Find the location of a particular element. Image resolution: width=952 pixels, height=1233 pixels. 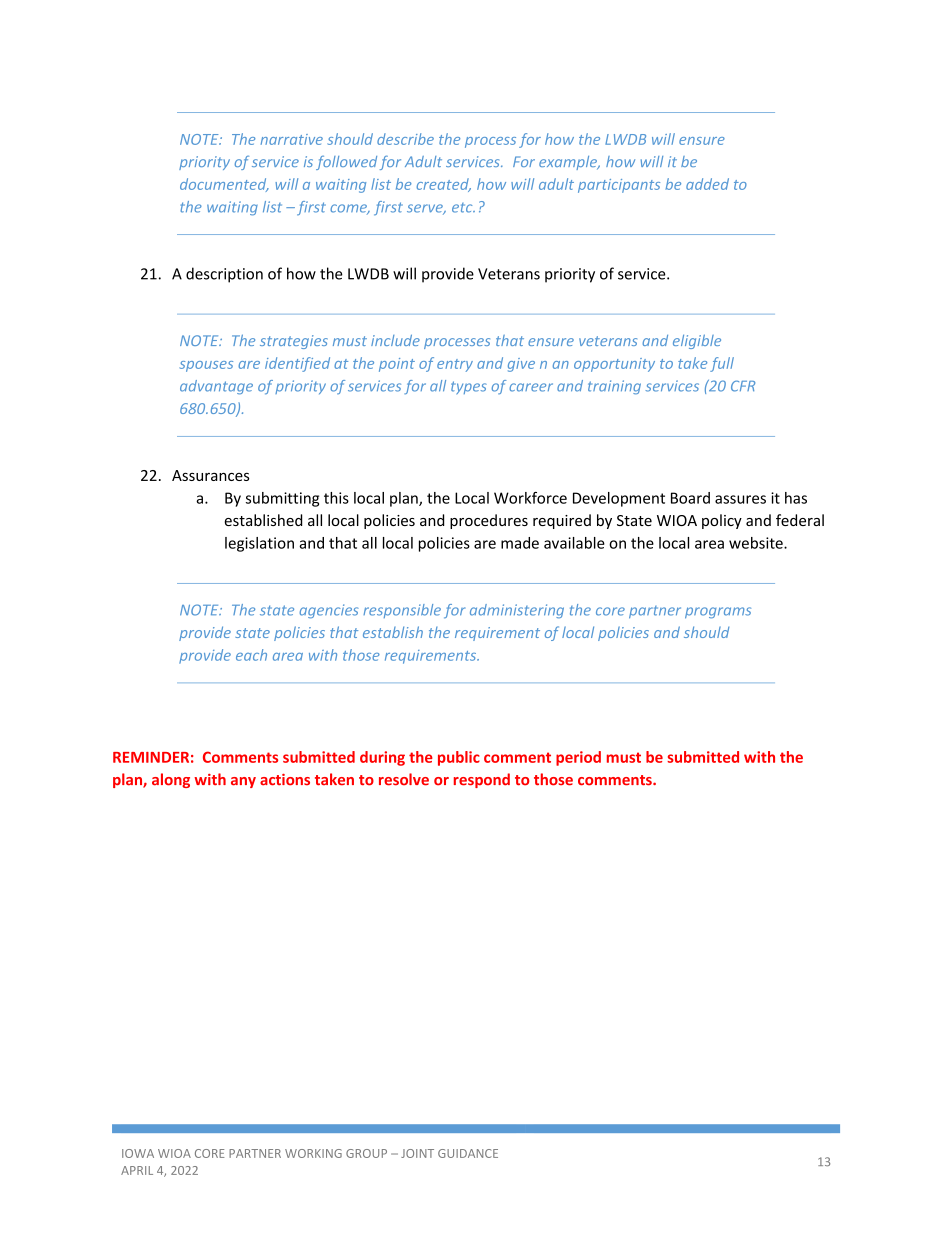

added is located at coordinates (707, 184).
